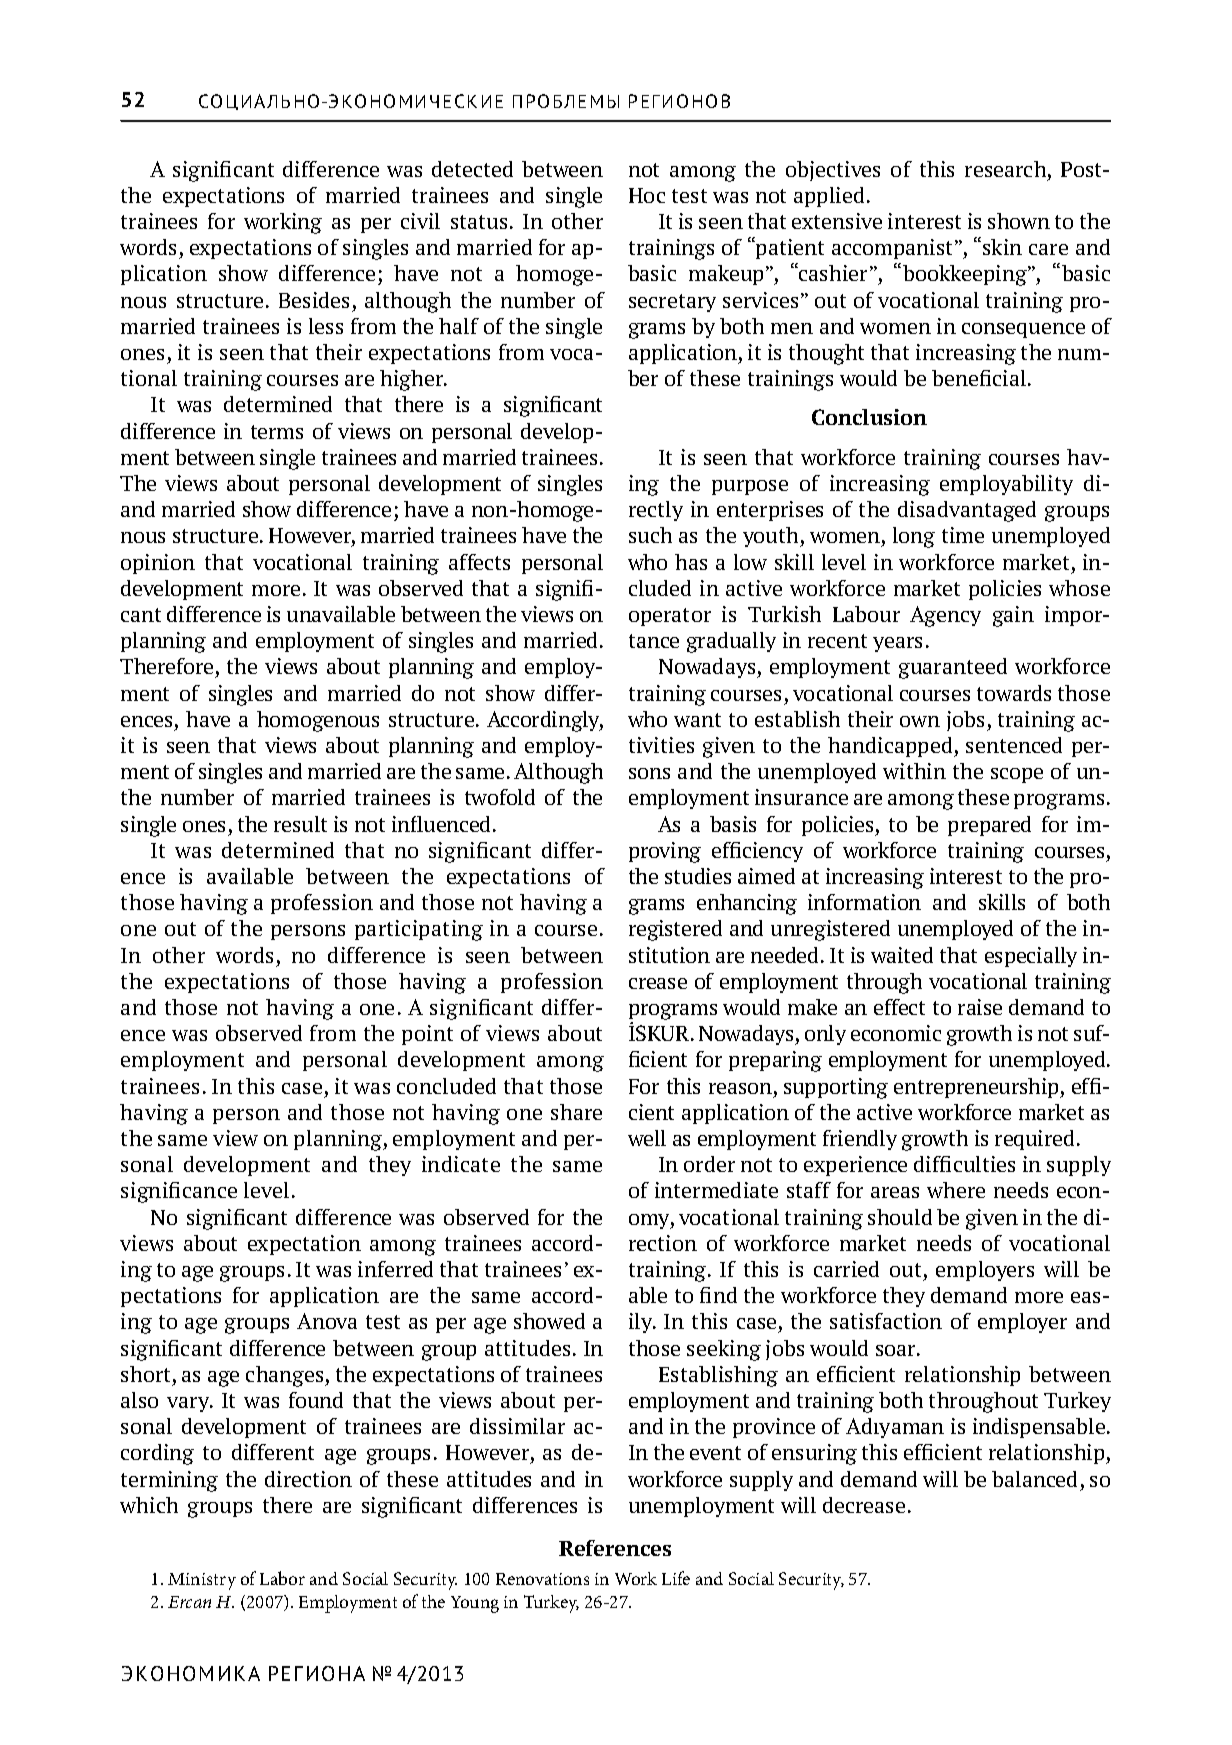 This screenshot has height=1745, width=1232. What do you see at coordinates (977, 1088) in the screenshot?
I see `entrepreneurship` at bounding box center [977, 1088].
